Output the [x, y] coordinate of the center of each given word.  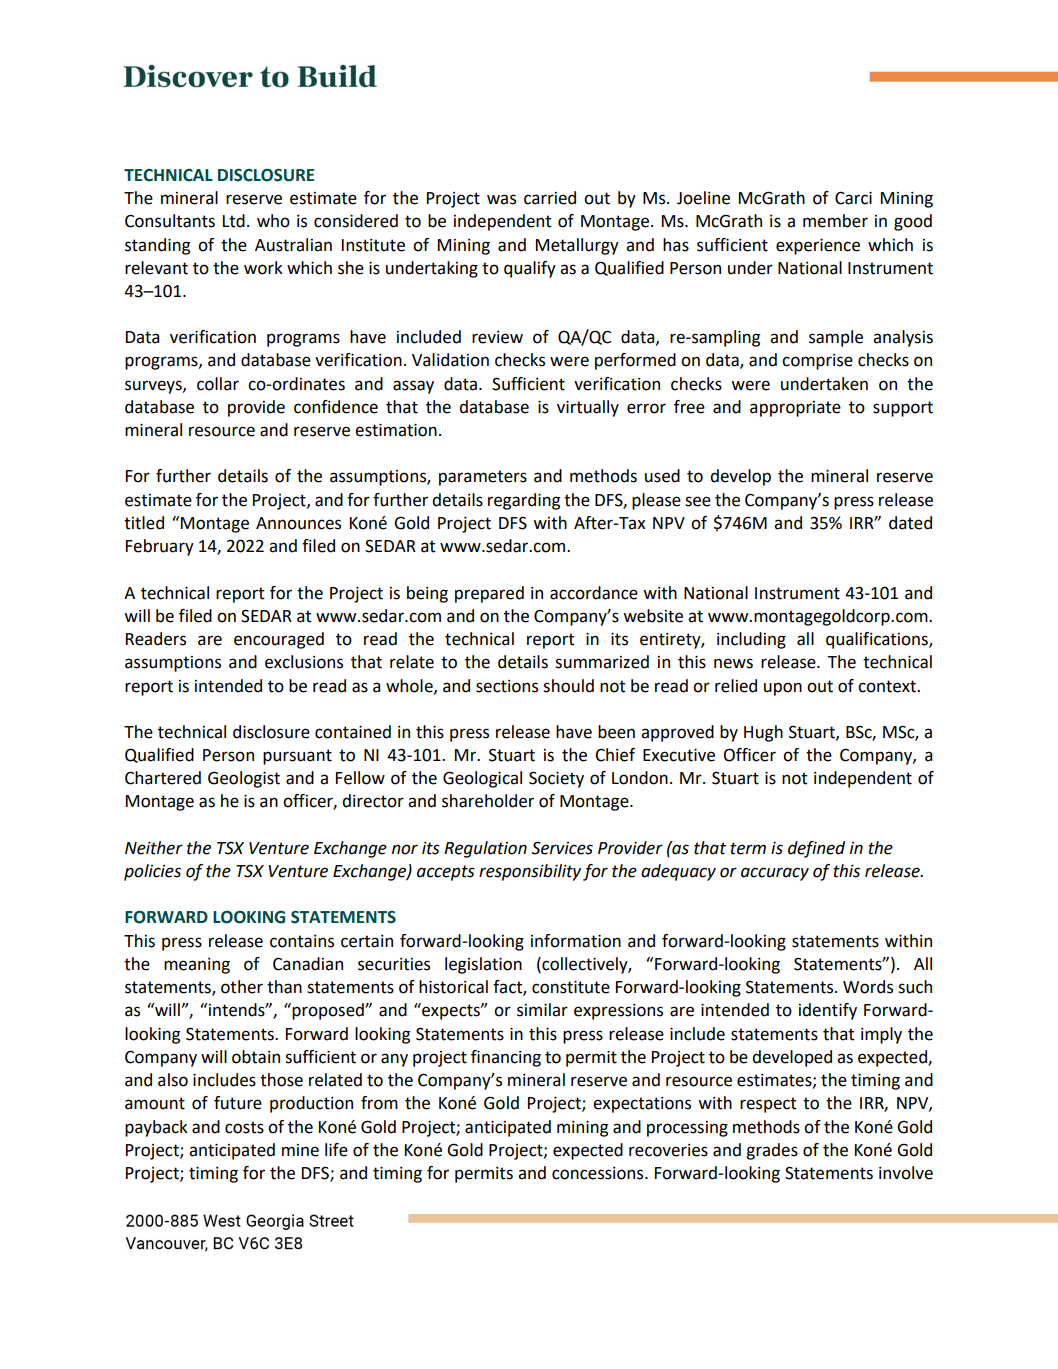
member [835, 221]
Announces [298, 523]
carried [550, 198]
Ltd [234, 221]
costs [244, 1127]
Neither [154, 848]
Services [562, 848]
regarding [524, 501]
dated [910, 523]
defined [816, 849]
